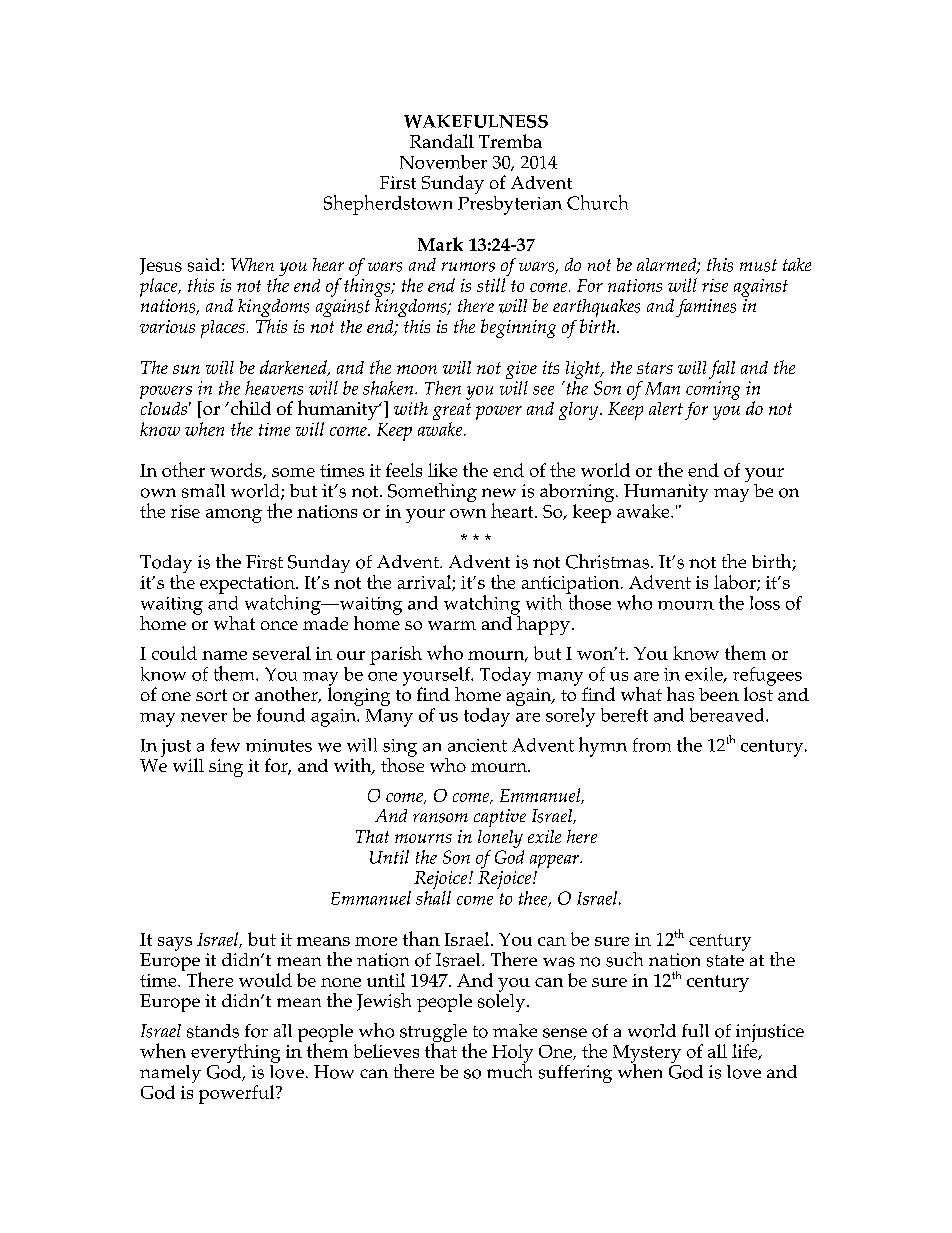  I want to click on few, so click(225, 745).
